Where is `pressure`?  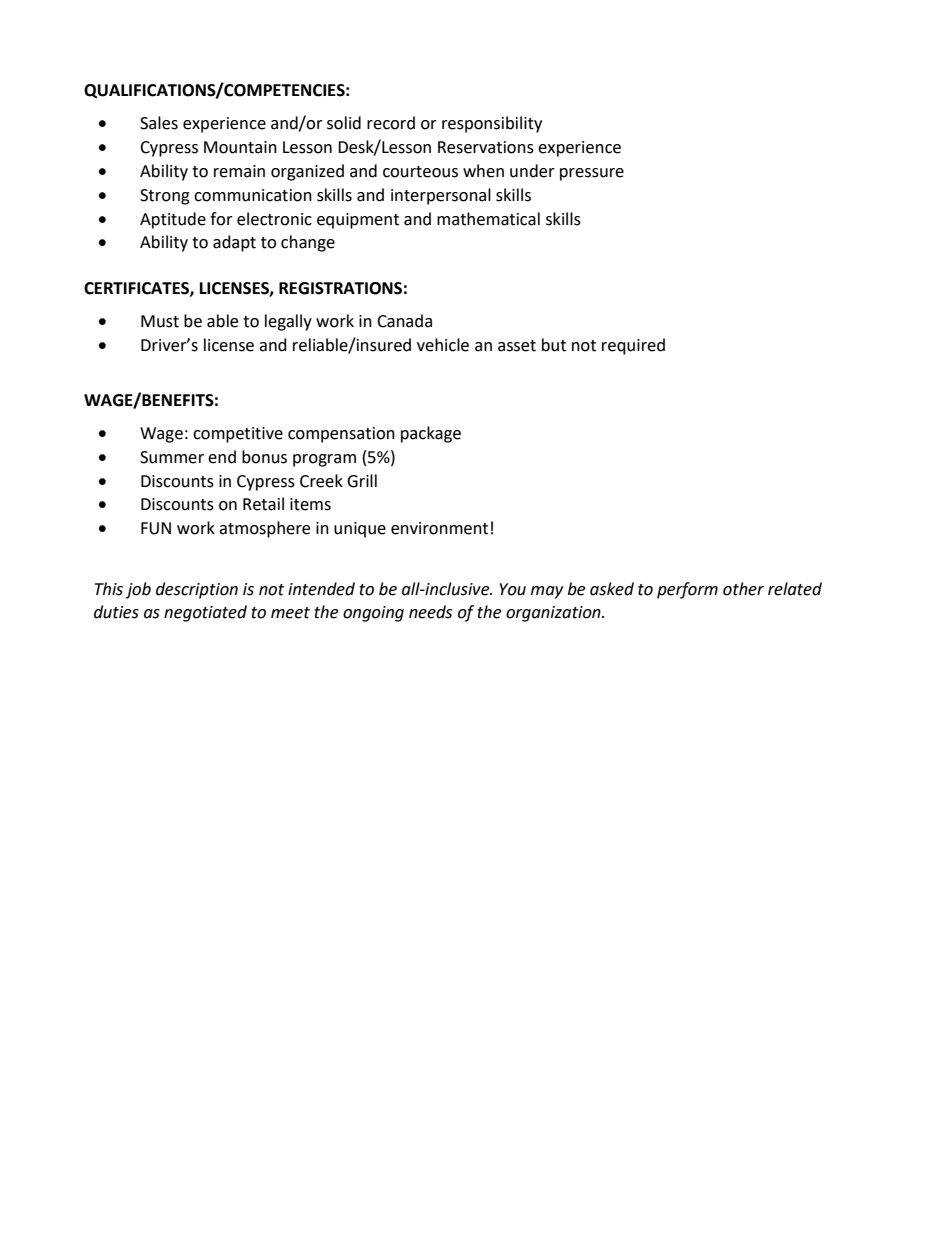 pressure is located at coordinates (592, 174).
